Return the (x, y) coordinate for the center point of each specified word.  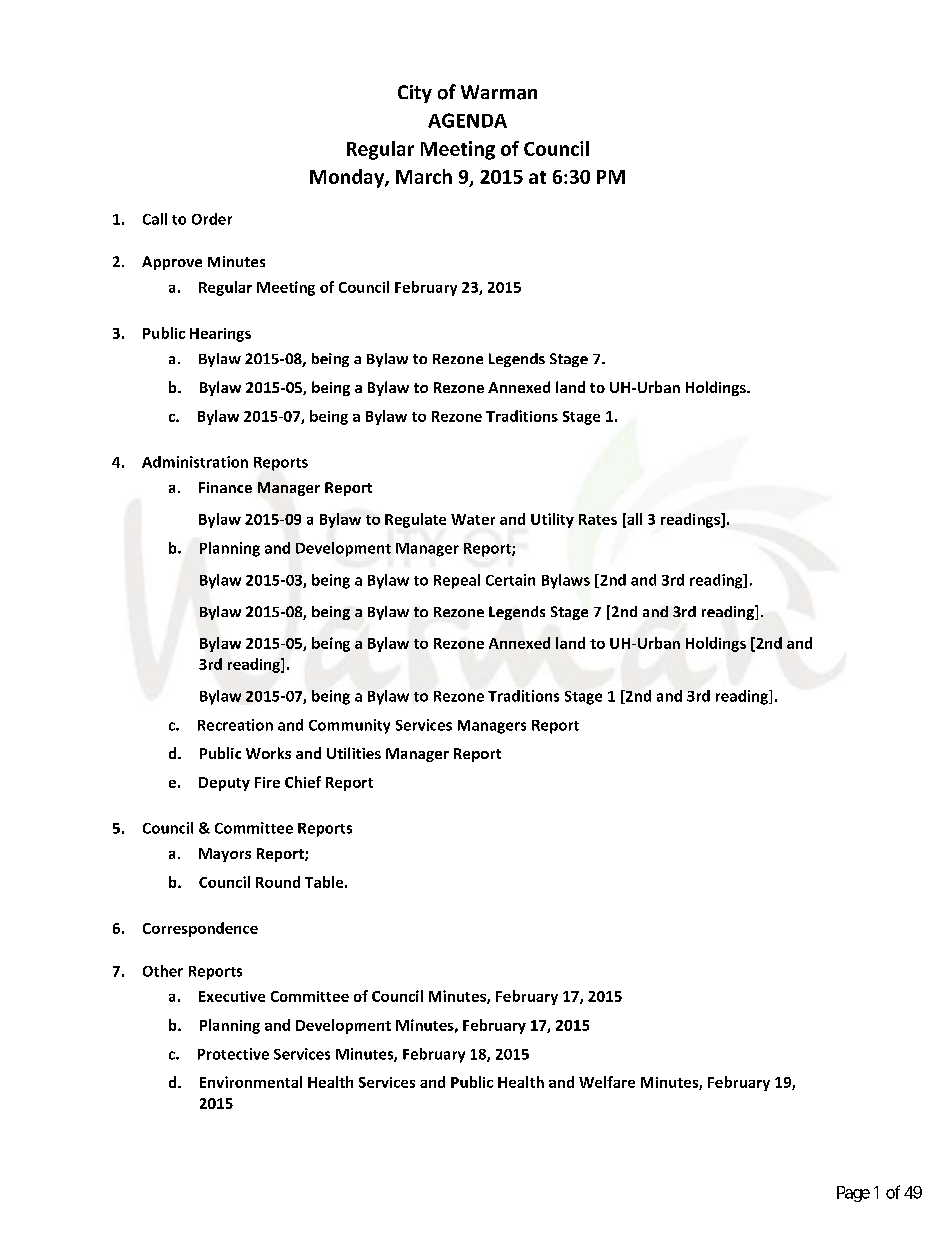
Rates (598, 519)
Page (853, 1194)
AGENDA (467, 120)
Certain (510, 580)
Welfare (607, 1082)
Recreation (235, 725)
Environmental (251, 1082)
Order (212, 219)
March (424, 176)
